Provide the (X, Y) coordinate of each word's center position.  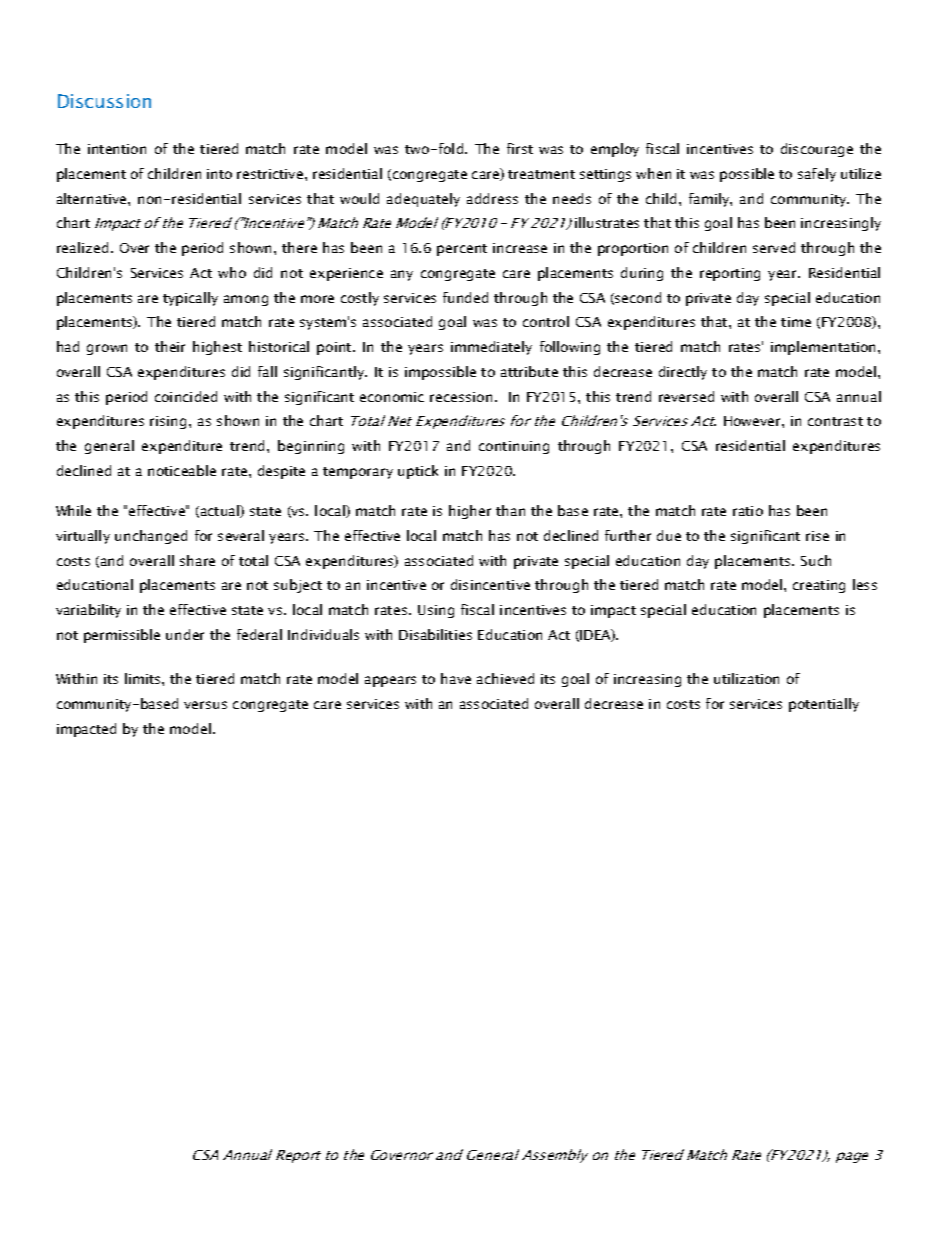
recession (461, 397)
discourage (817, 150)
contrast (835, 421)
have (456, 678)
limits (144, 678)
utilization (746, 678)
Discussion (104, 101)
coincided (186, 396)
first (520, 148)
